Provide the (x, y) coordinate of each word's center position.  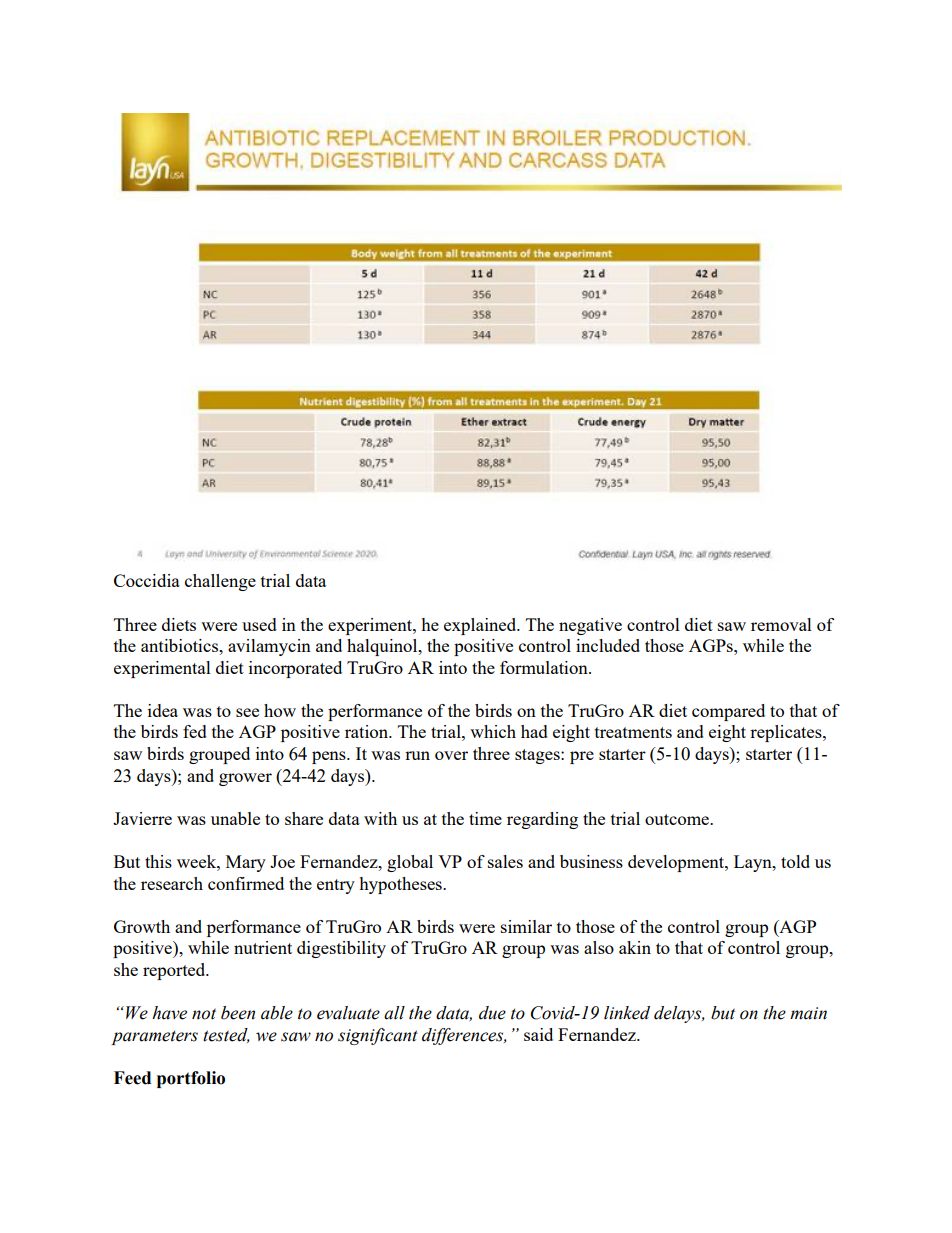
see (247, 712)
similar (526, 926)
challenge (220, 582)
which (493, 731)
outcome (678, 819)
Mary (246, 863)
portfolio (191, 1079)
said (538, 1034)
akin (635, 947)
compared (728, 712)
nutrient (263, 947)
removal (781, 624)
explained (481, 626)
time (485, 818)
